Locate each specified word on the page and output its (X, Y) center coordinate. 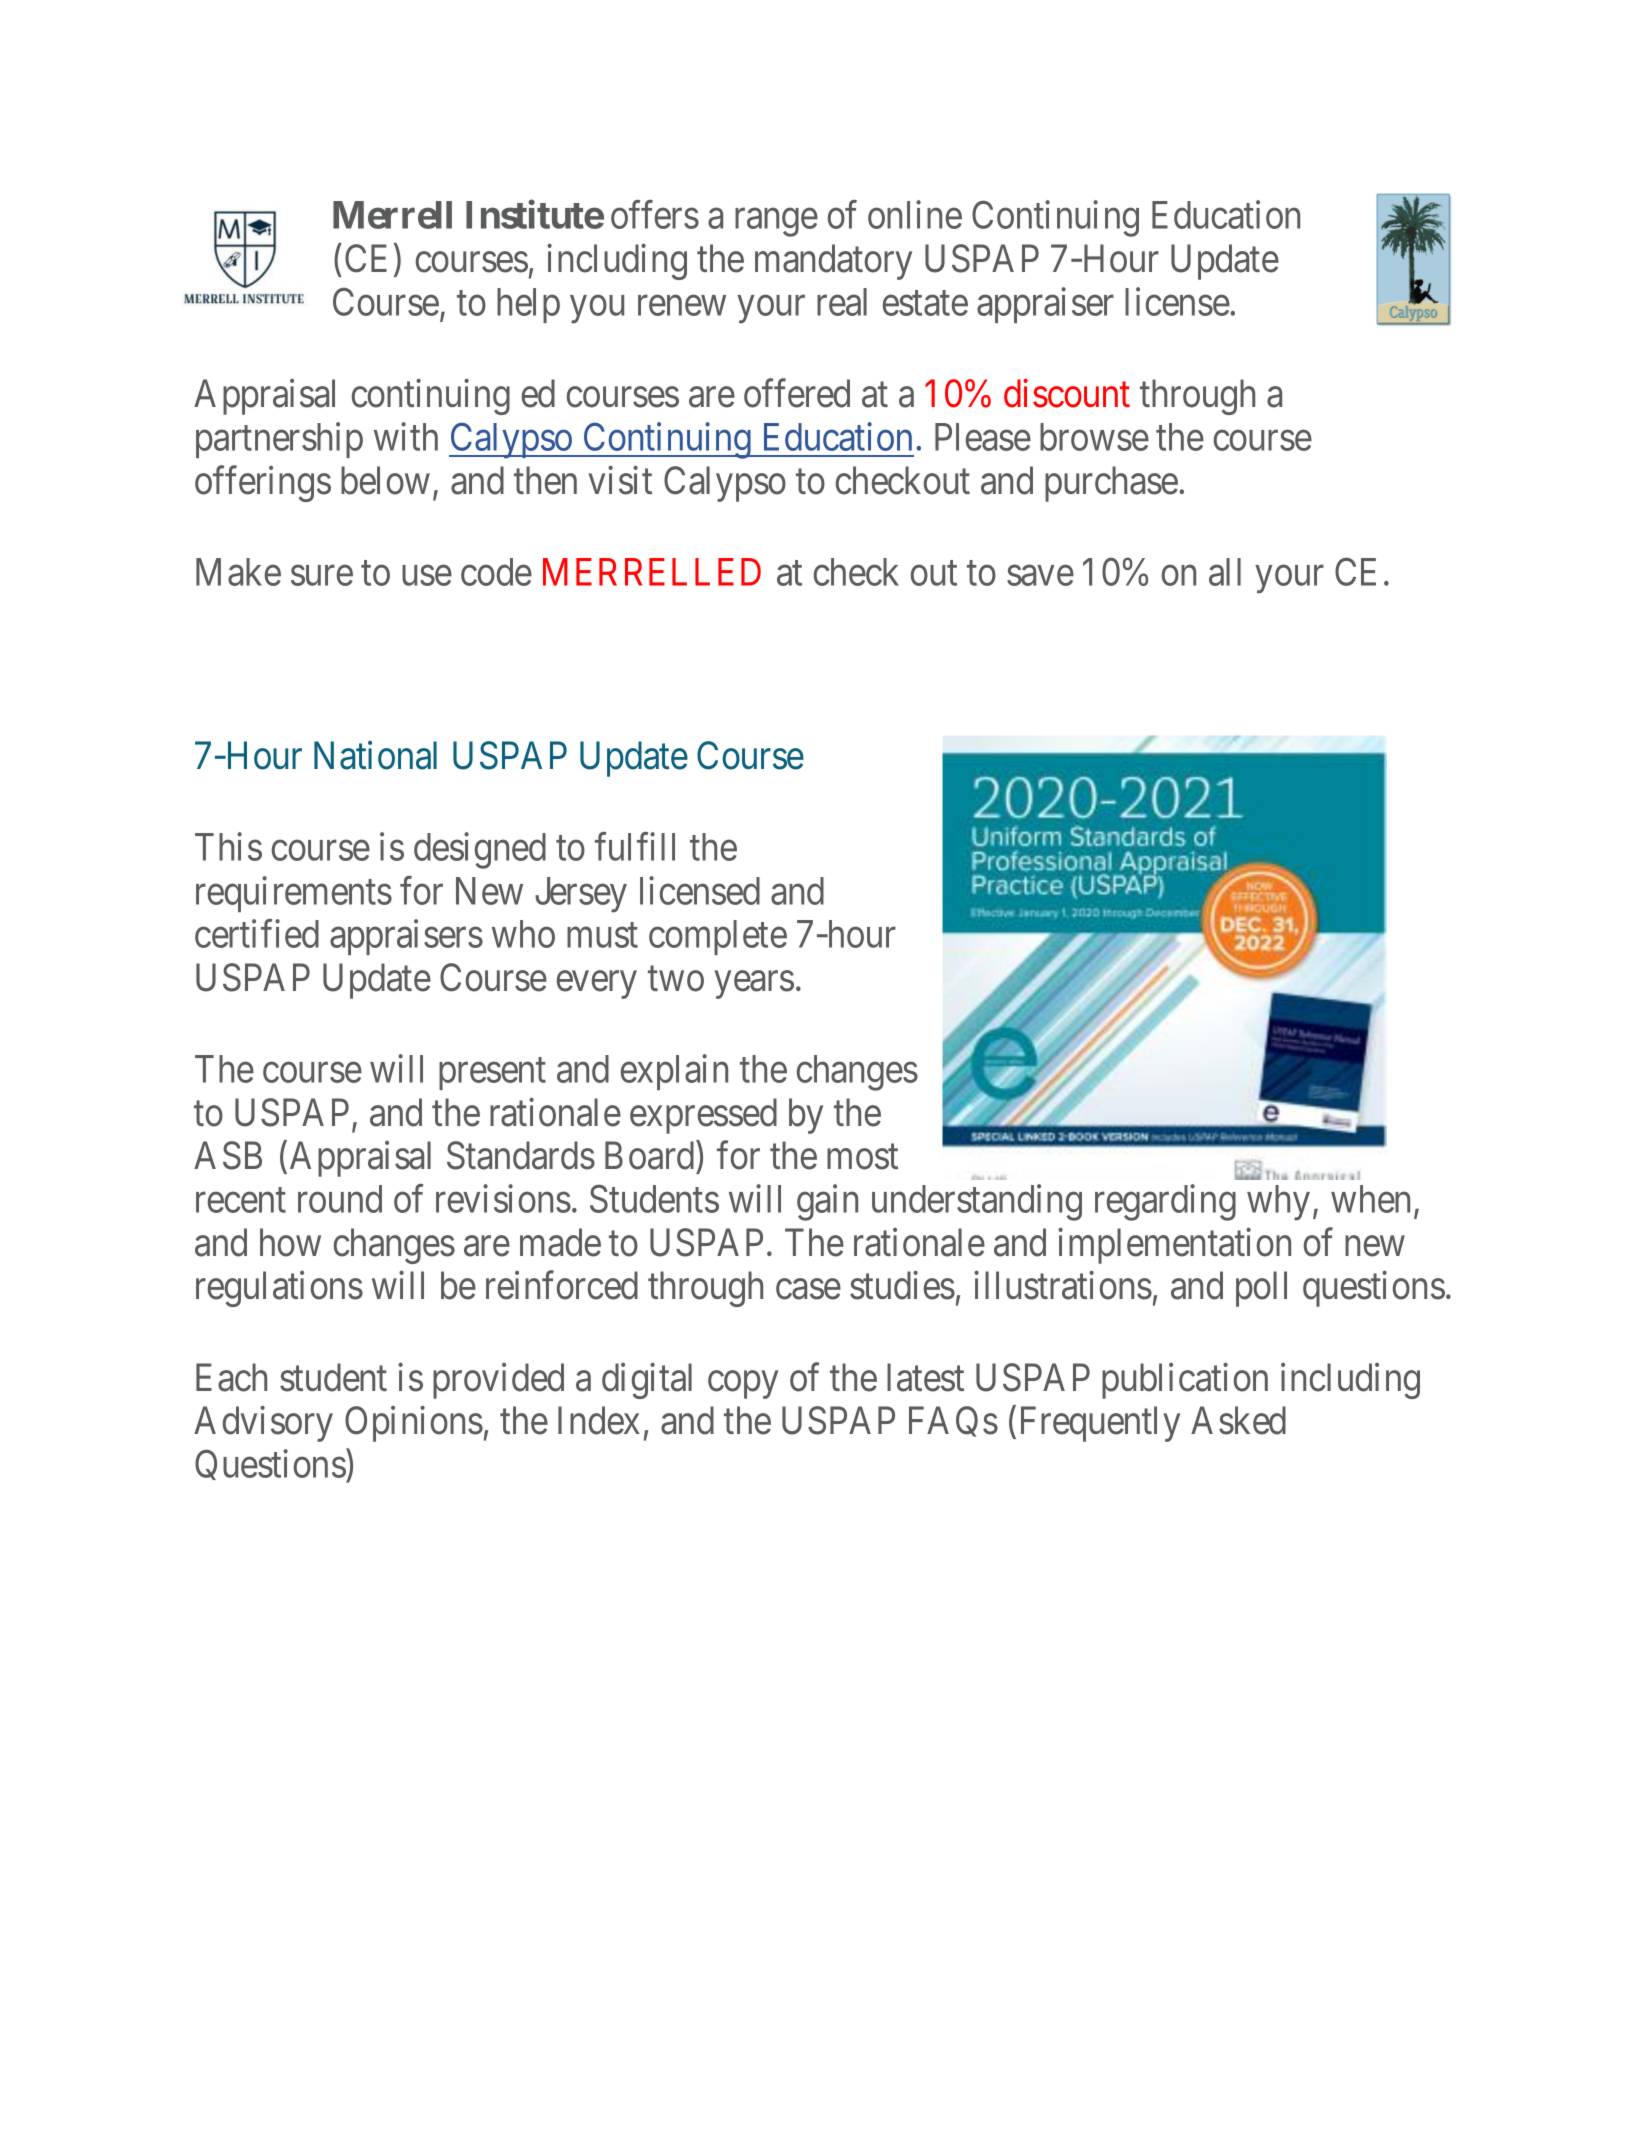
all (1225, 572)
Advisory (263, 1424)
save (1040, 576)
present (492, 1074)
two (676, 979)
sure (322, 576)
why (1278, 1203)
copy (743, 1385)
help (528, 305)
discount (1067, 393)
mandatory (833, 262)
